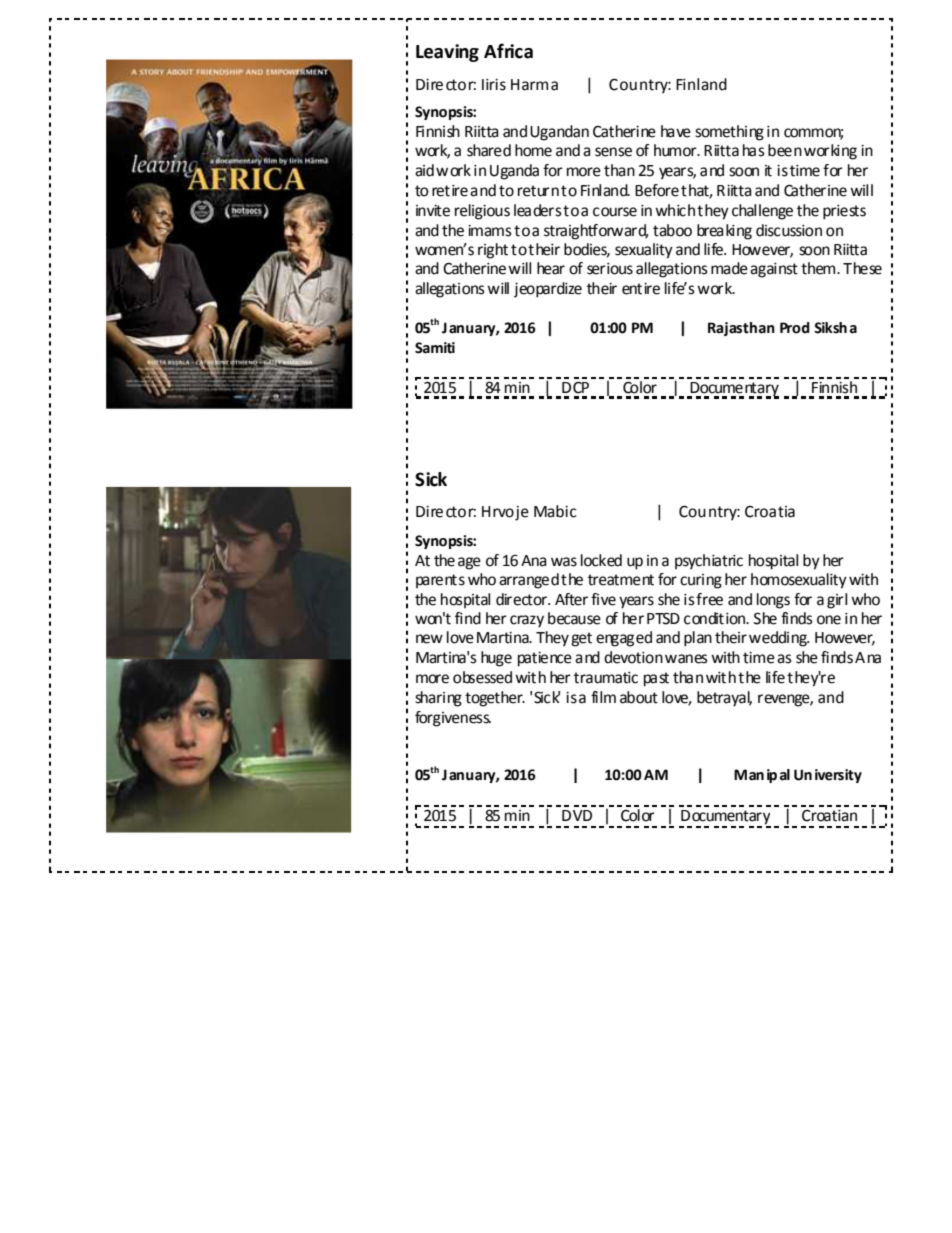 The image size is (952, 1233). What do you see at coordinates (495, 699) in the screenshot?
I see `together` at bounding box center [495, 699].
